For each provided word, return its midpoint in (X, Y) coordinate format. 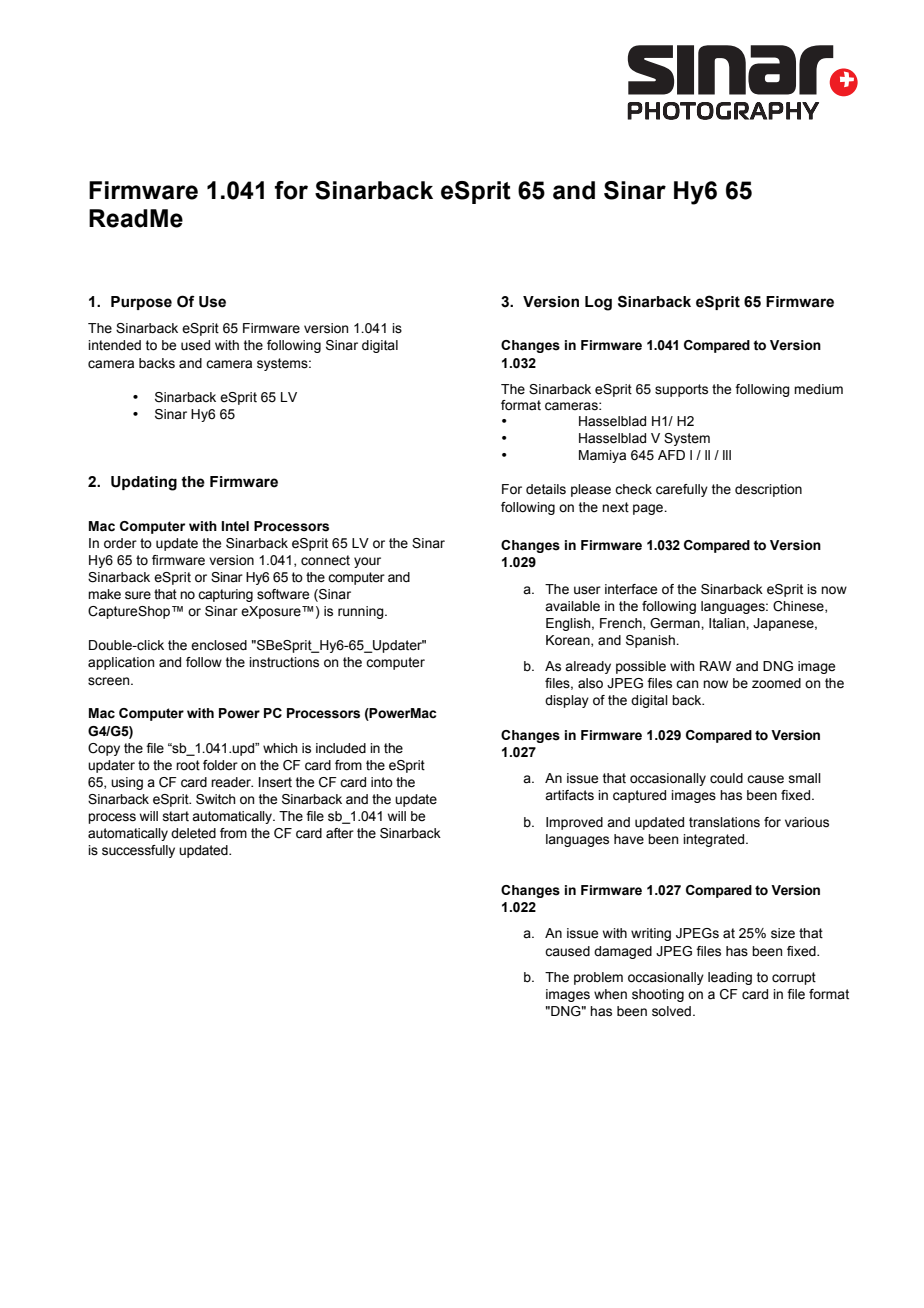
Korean (569, 641)
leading (730, 978)
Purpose (141, 303)
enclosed (219, 645)
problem (598, 978)
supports (681, 390)
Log (598, 303)
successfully (138, 851)
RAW (715, 666)
